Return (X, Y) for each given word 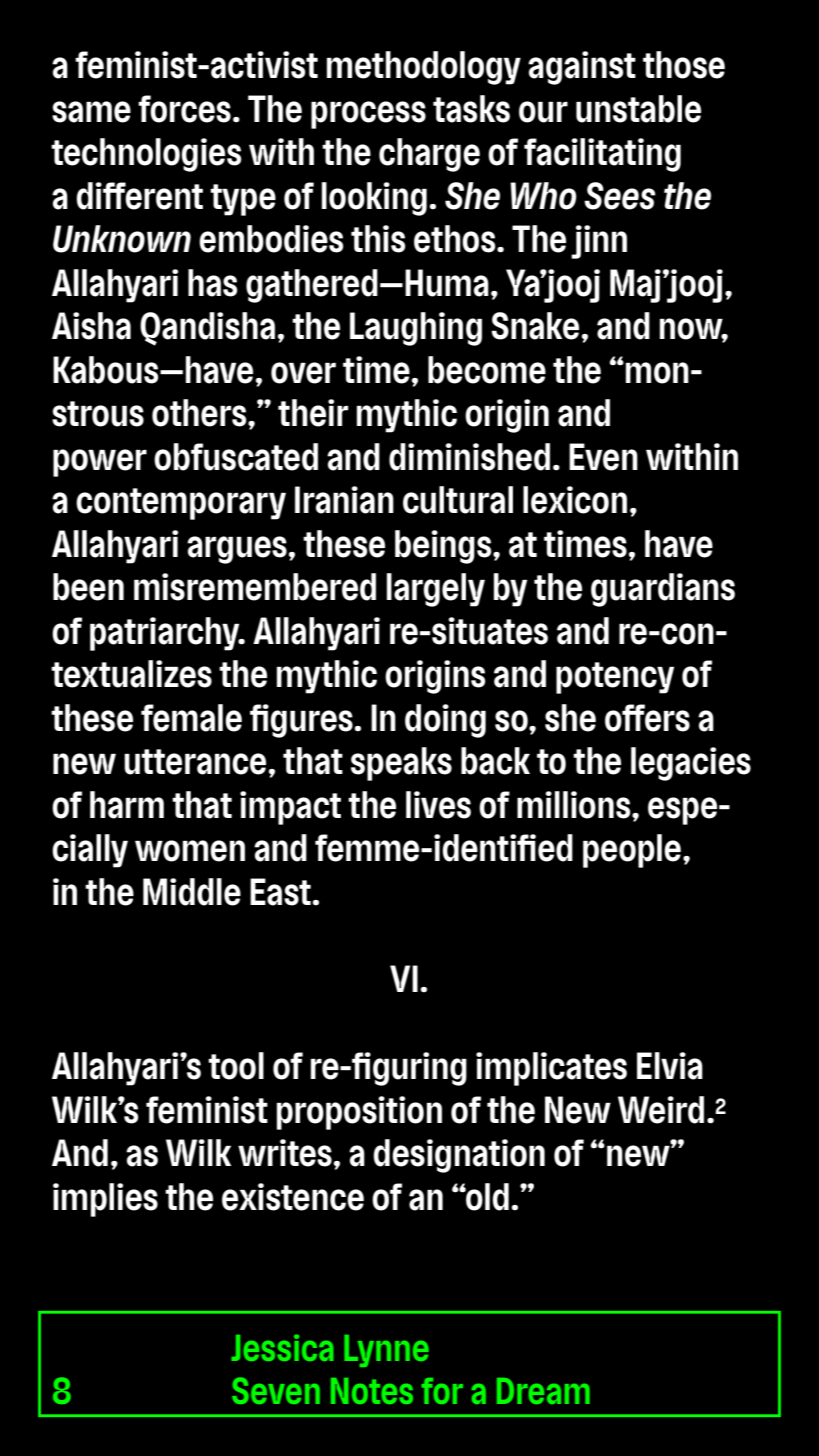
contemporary (181, 504)
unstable (638, 109)
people (633, 851)
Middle (192, 892)
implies (105, 1200)
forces (184, 109)
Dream (543, 1391)
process (368, 115)
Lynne (386, 1351)
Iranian (344, 500)
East (281, 892)
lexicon (575, 500)
